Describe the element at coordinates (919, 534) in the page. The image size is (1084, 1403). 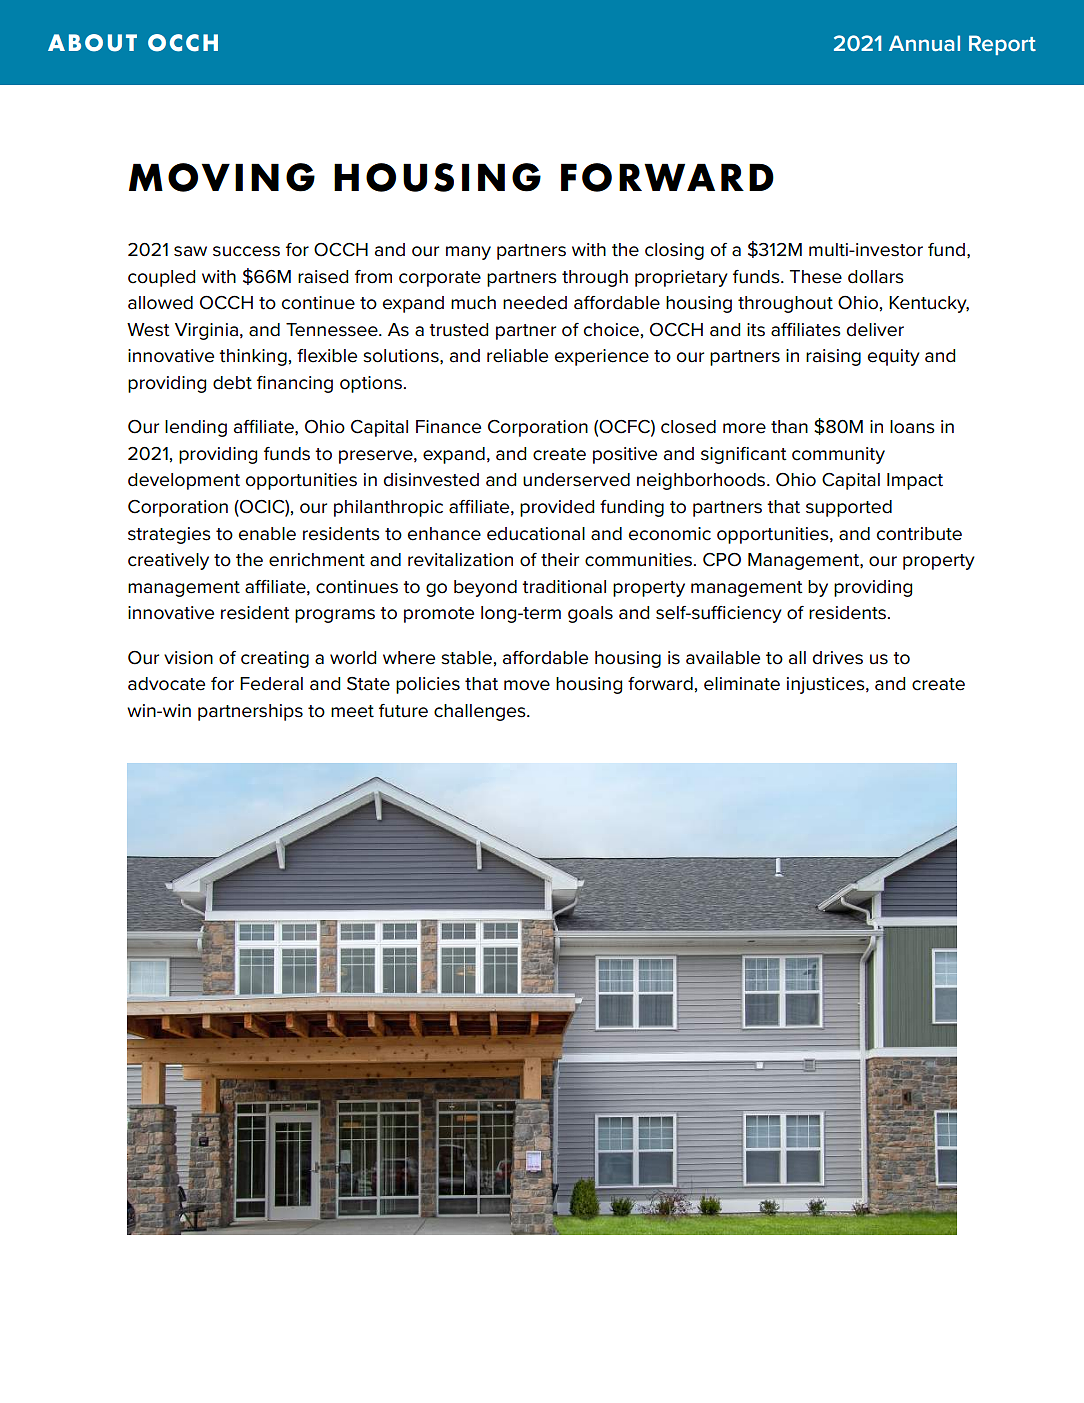
I see `contribute` at that location.
